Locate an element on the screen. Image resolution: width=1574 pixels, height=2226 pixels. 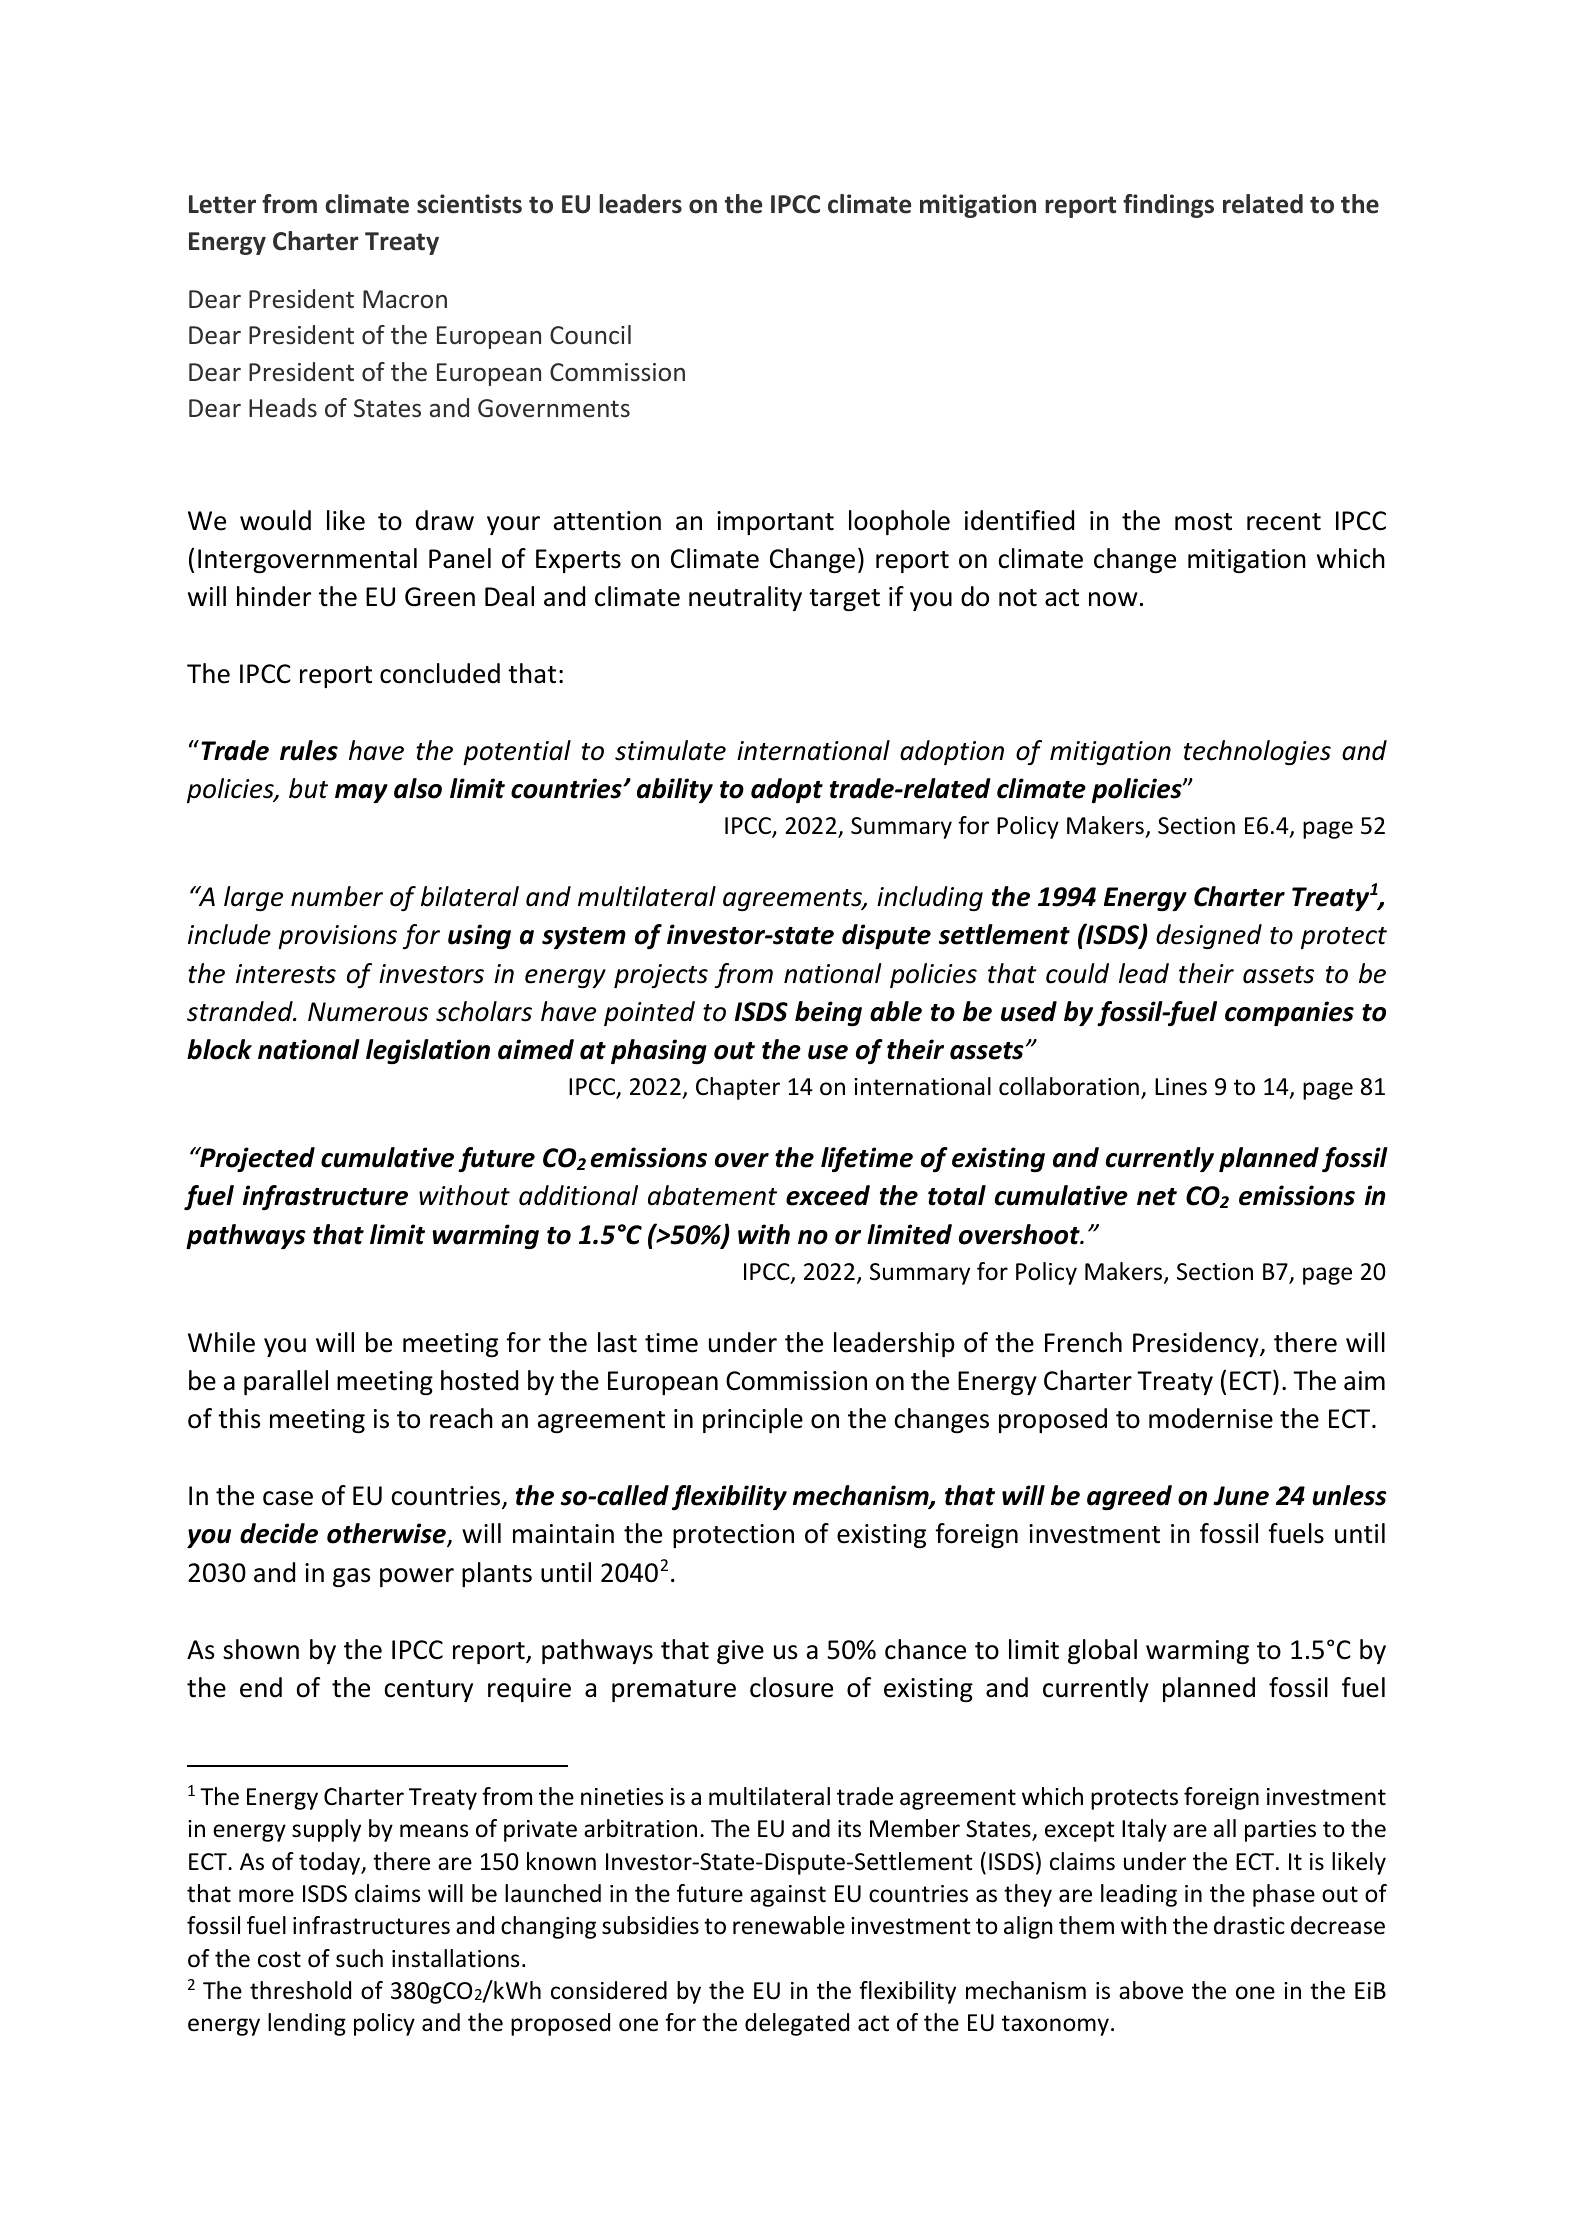
such is located at coordinates (359, 1958).
